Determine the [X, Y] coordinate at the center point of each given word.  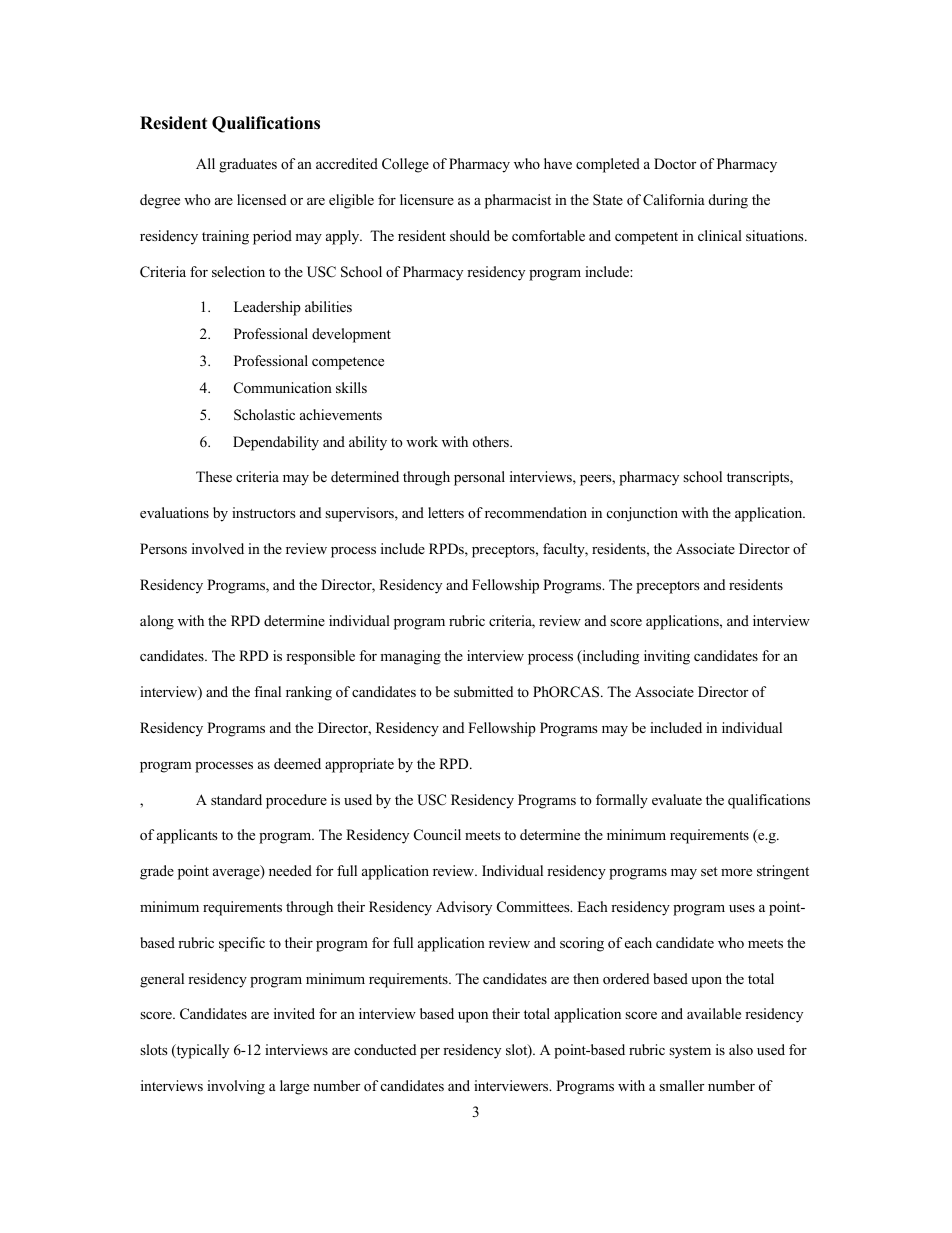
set [709, 871]
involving [236, 1087]
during [728, 201]
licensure [427, 199]
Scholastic [264, 415]
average [237, 874]
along [157, 622]
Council [437, 835]
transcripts [759, 478]
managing [410, 657]
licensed [261, 199]
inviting [667, 657]
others [492, 441]
